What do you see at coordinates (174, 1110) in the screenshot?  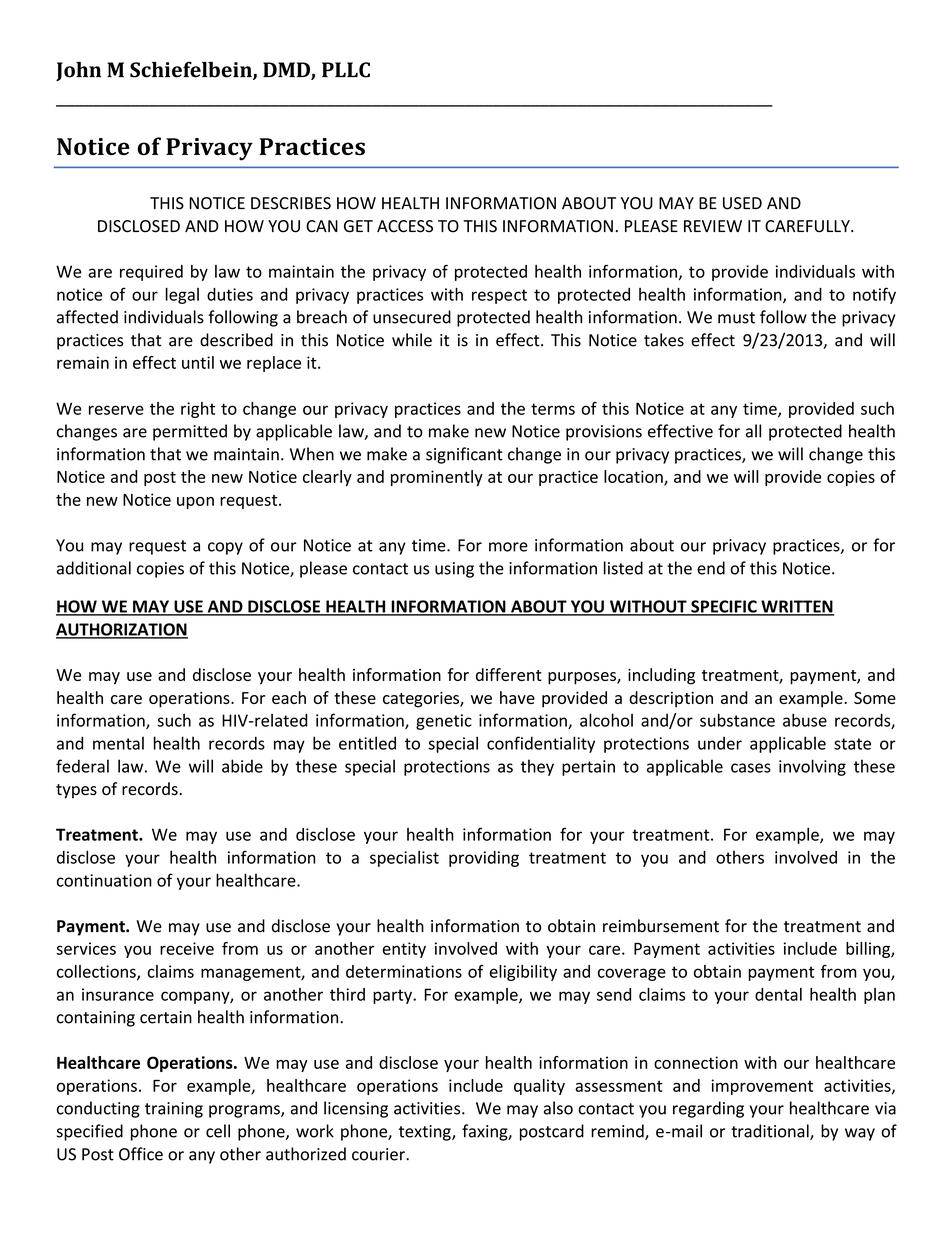 I see `training` at bounding box center [174, 1110].
